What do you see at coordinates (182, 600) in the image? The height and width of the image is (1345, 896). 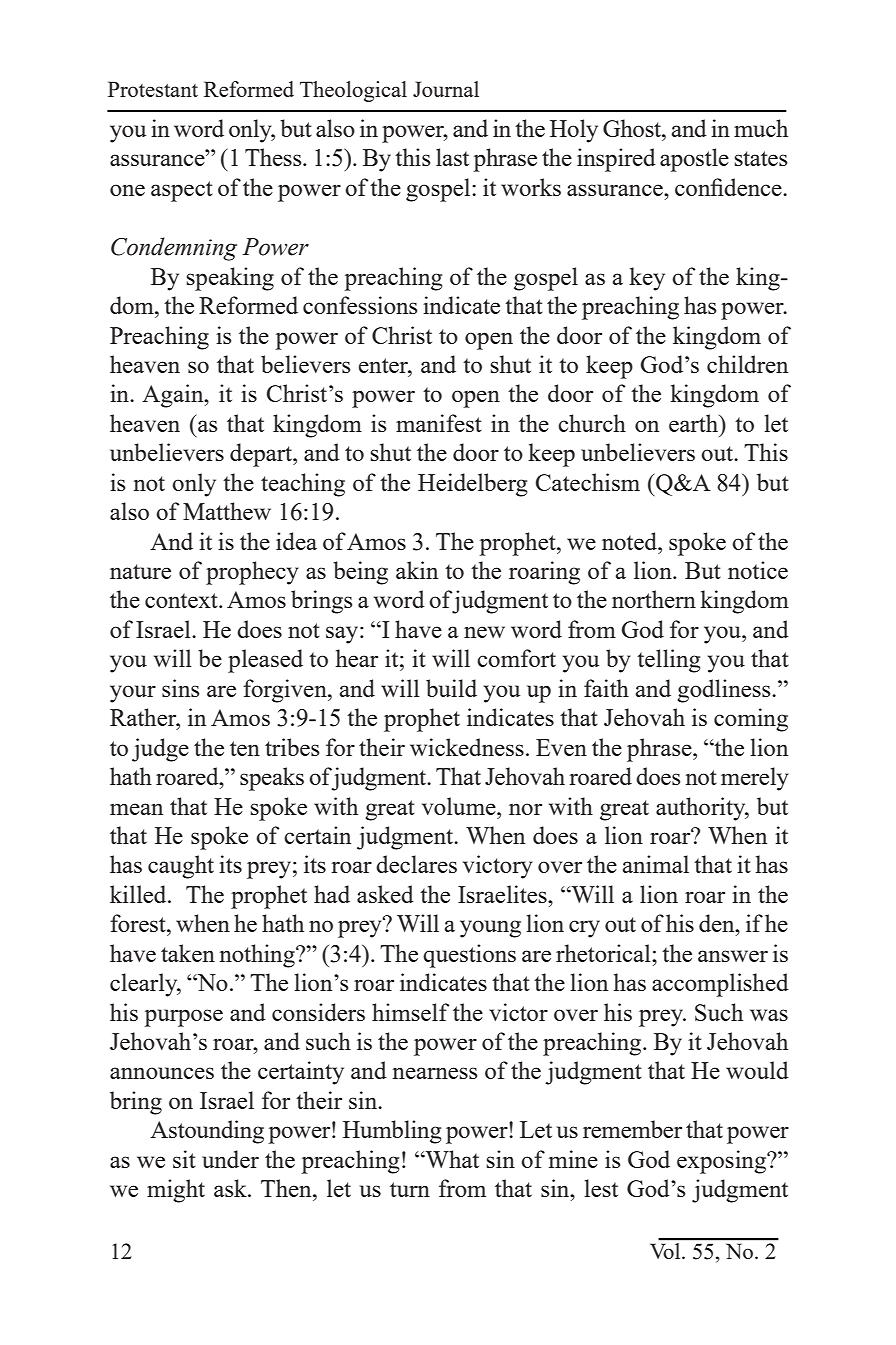 I see `context` at bounding box center [182, 600].
